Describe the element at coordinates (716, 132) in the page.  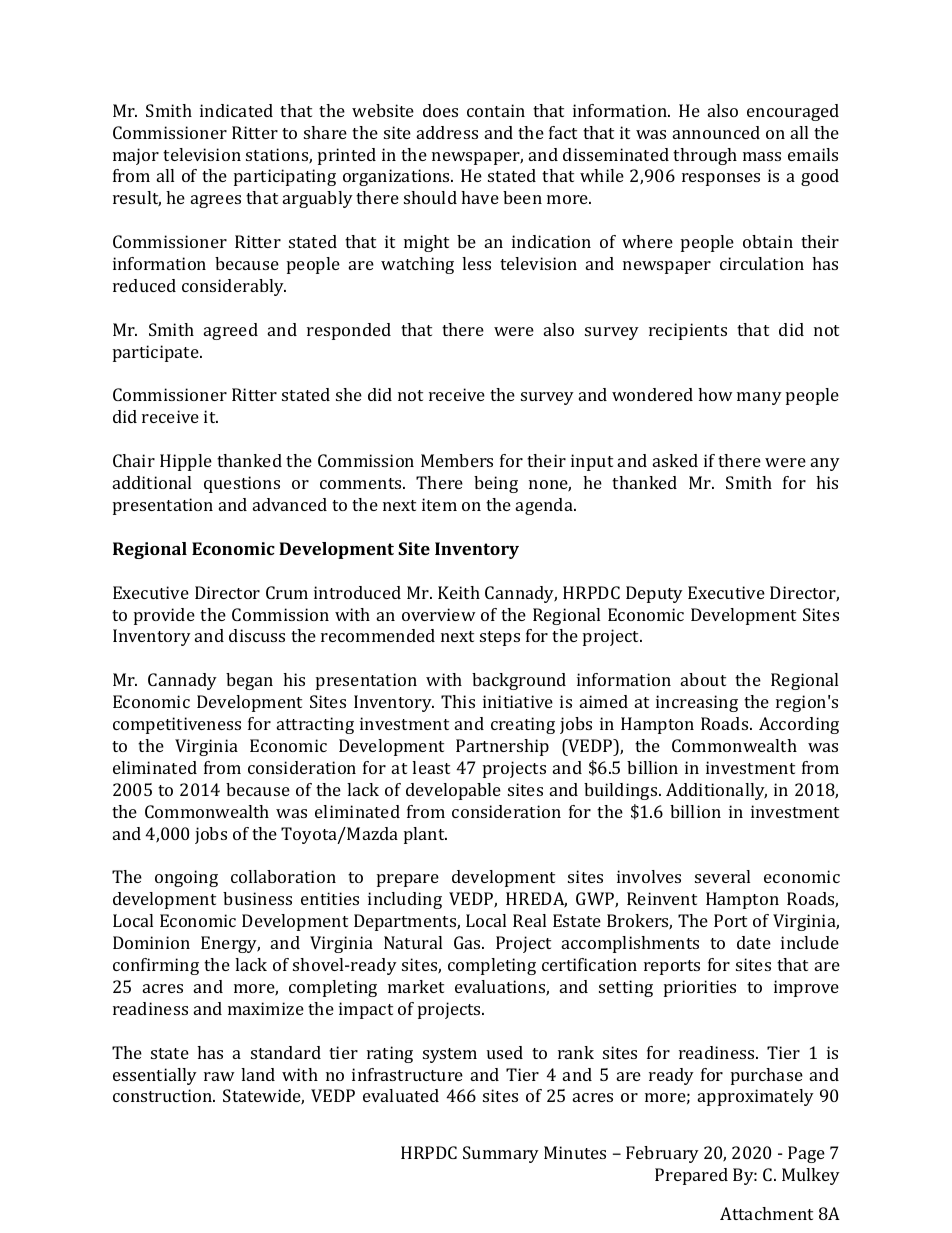
I see `announced` at that location.
